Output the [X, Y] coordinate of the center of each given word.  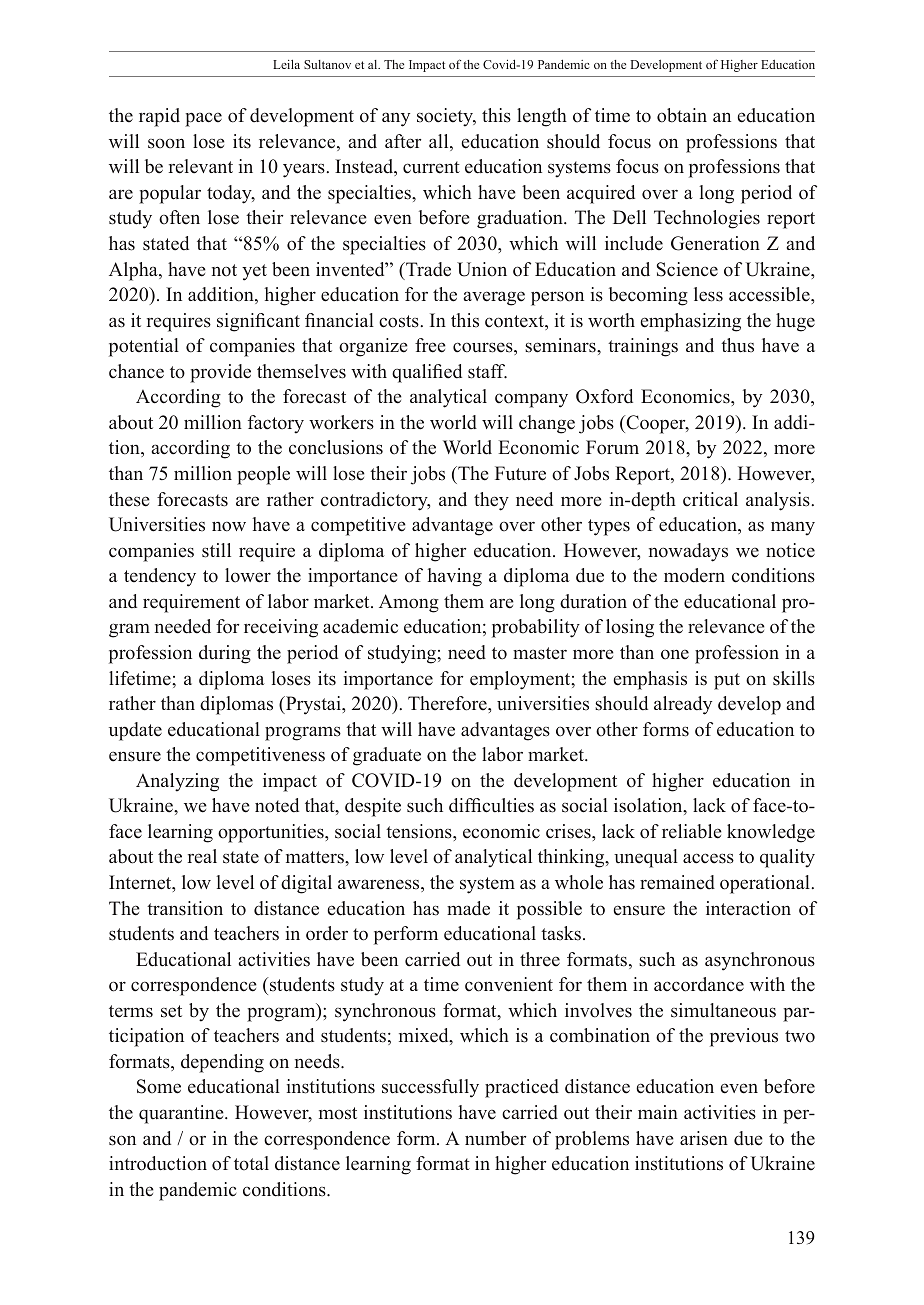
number [495, 1138]
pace [203, 119]
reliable [692, 831]
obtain [682, 115]
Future [520, 473]
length [542, 117]
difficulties [491, 805]
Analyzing [177, 782]
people [263, 475]
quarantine [182, 1114]
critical [710, 499]
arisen [704, 1138]
